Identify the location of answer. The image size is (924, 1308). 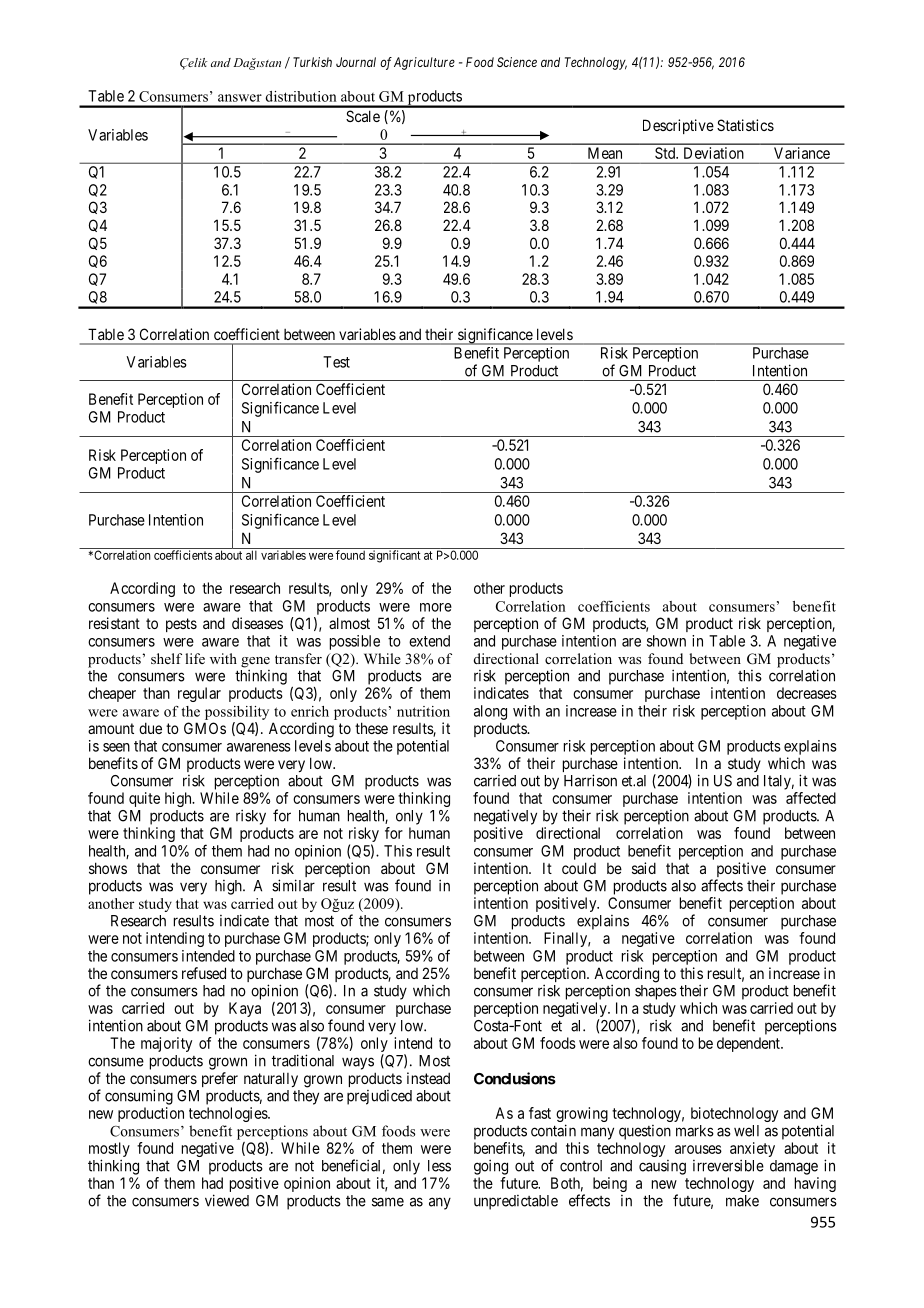
(240, 98).
